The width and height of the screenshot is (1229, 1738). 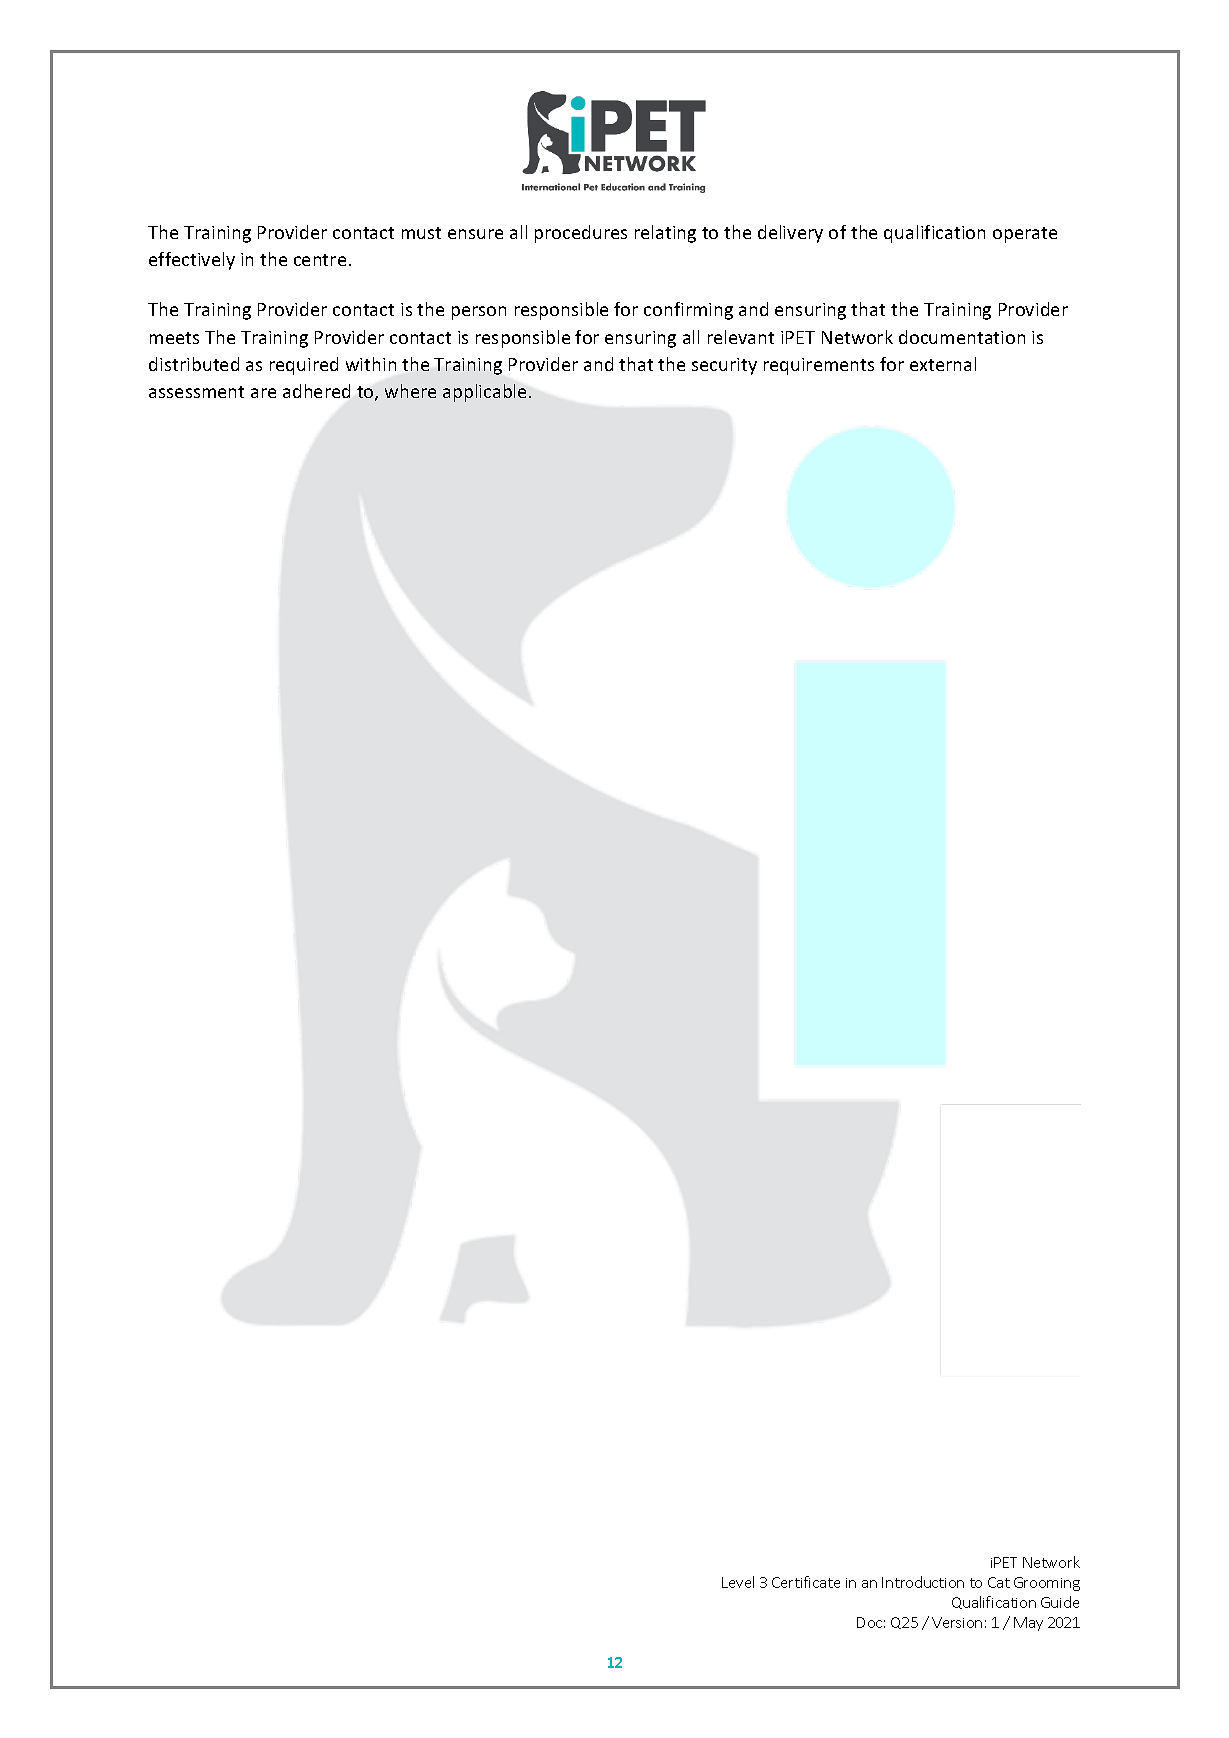 I want to click on Certificate, so click(x=806, y=1582).
